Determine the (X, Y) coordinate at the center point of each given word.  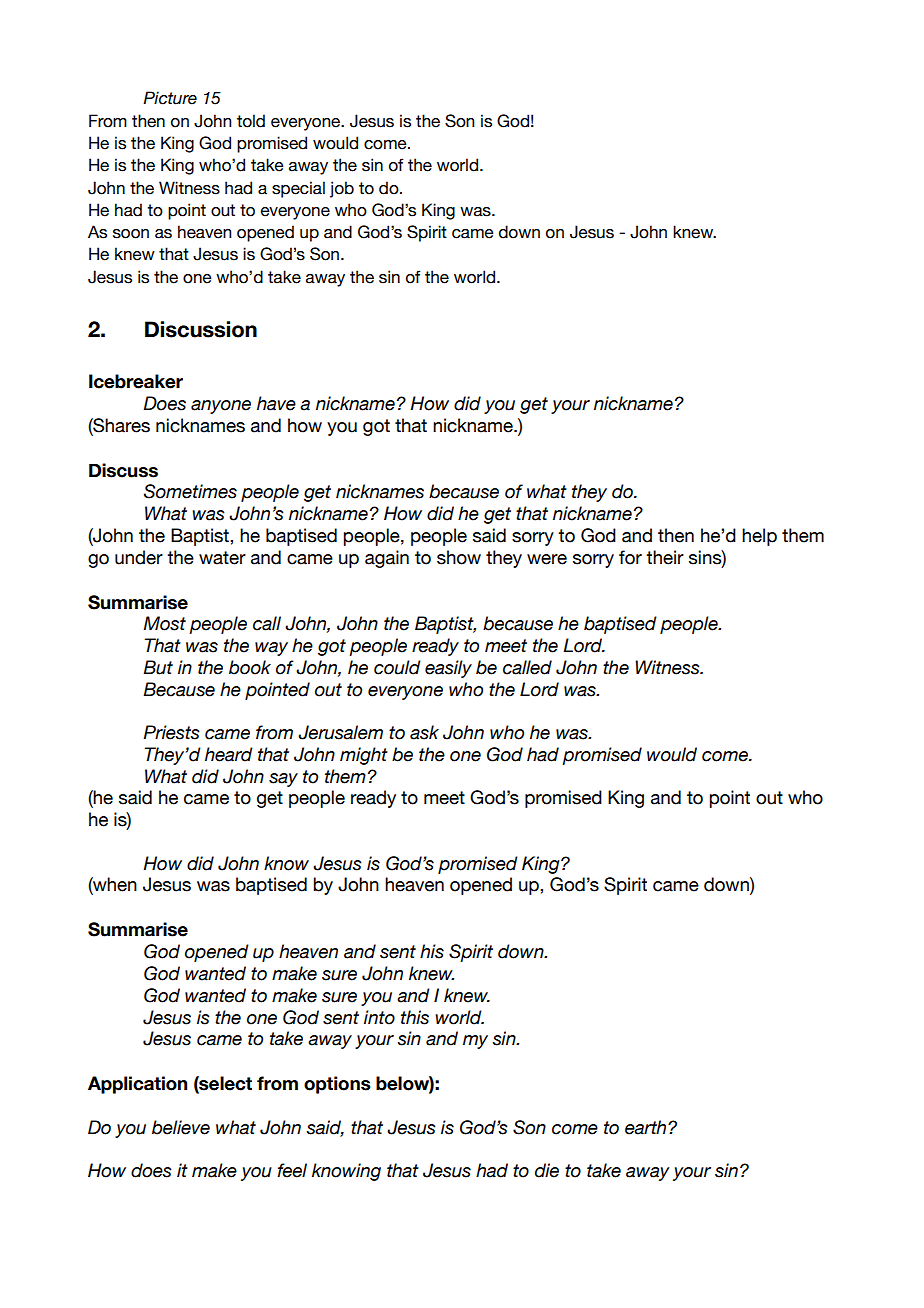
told (251, 121)
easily (448, 669)
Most (164, 623)
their (665, 557)
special (298, 189)
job (342, 189)
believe (181, 1127)
